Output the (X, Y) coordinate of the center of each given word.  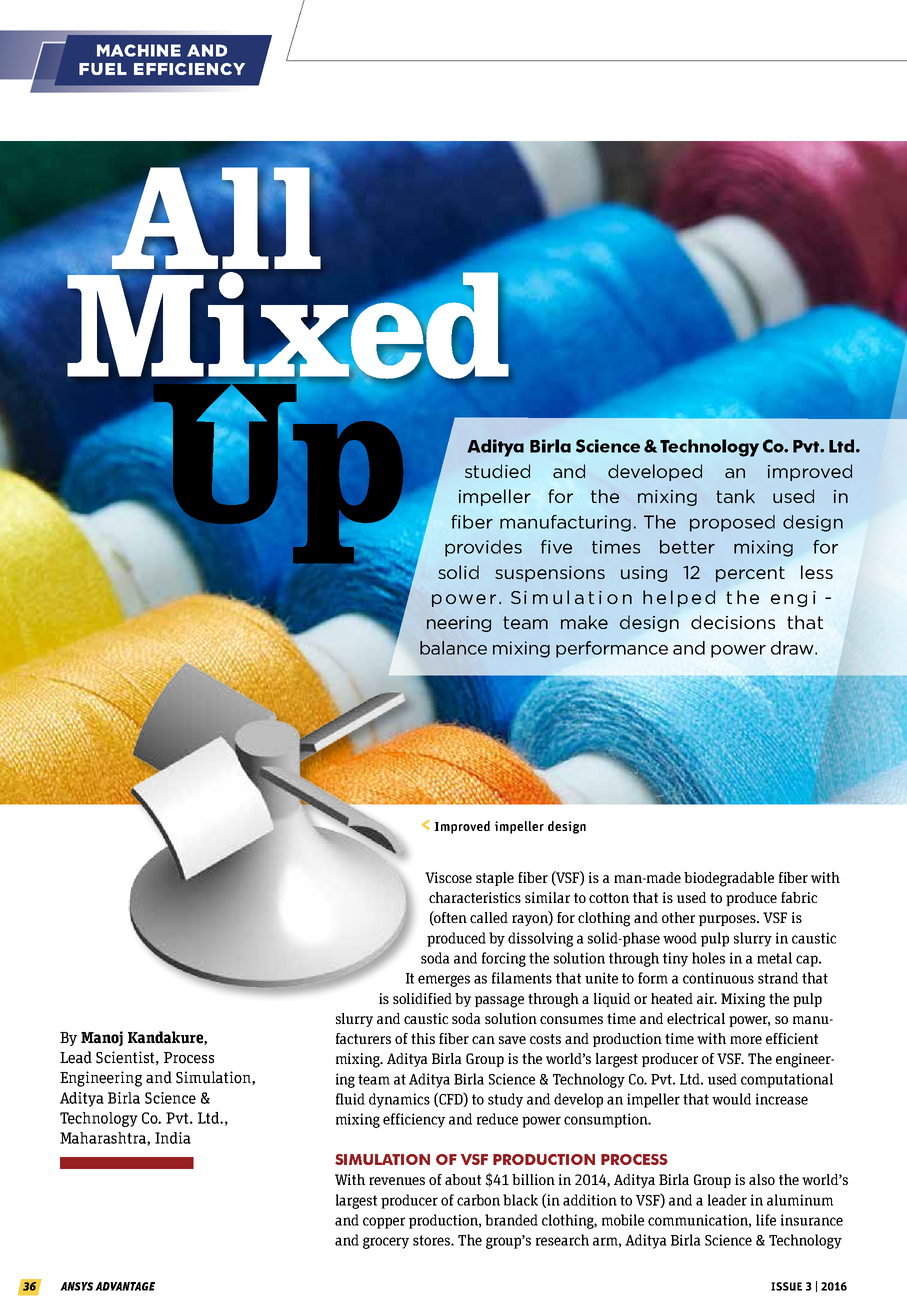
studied (497, 471)
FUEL (103, 69)
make (584, 622)
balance (453, 648)
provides (483, 548)
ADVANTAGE (125, 1286)
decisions (733, 622)
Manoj (102, 1038)
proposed (732, 523)
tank (735, 496)
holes (708, 958)
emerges (444, 981)
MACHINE (139, 50)
